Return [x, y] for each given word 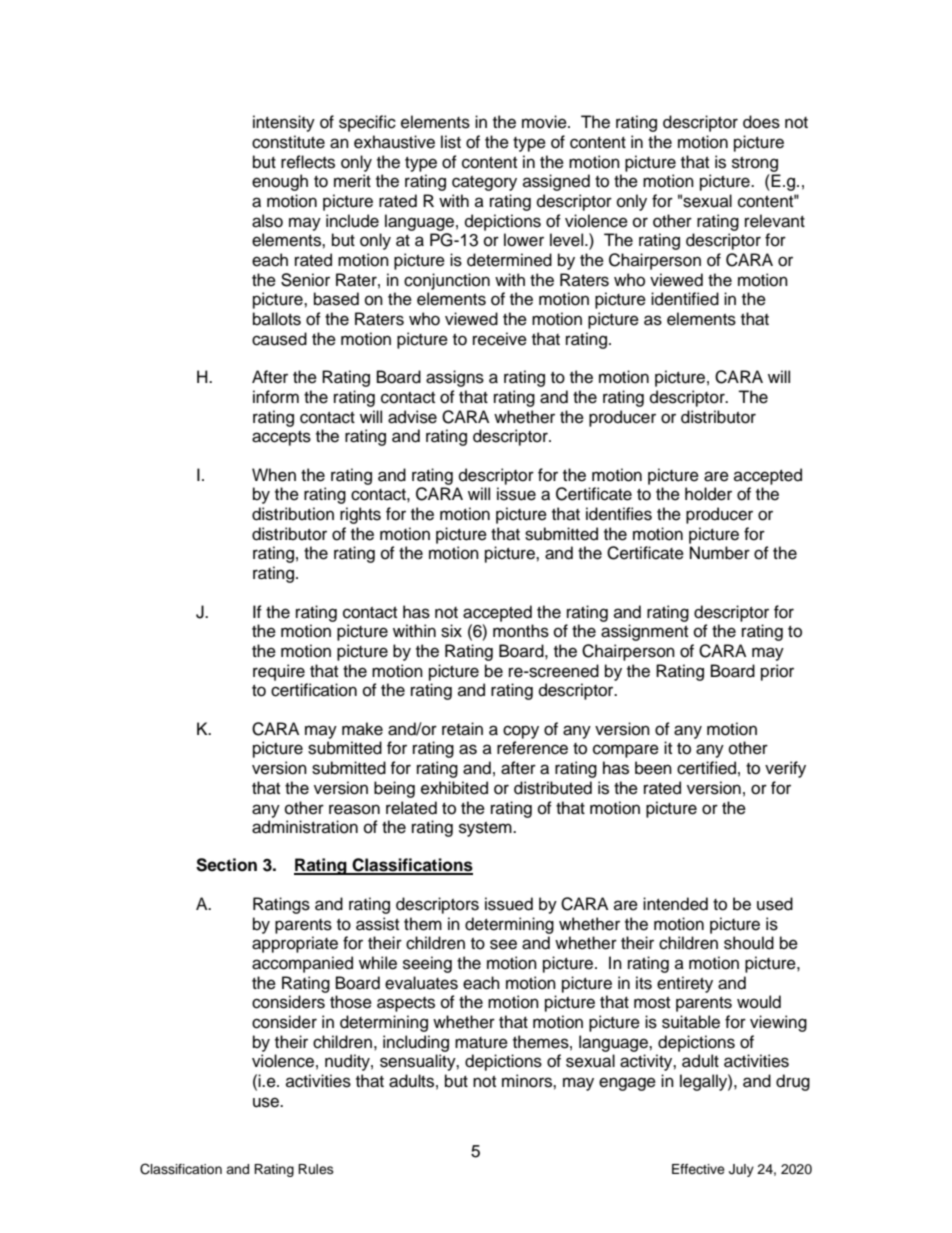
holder [708, 494]
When [274, 475]
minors [528, 1081]
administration [305, 827]
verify [785, 769]
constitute [288, 142]
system [486, 829]
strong [755, 164]
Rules [316, 1169]
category [484, 183]
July [741, 1170]
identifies [619, 514]
